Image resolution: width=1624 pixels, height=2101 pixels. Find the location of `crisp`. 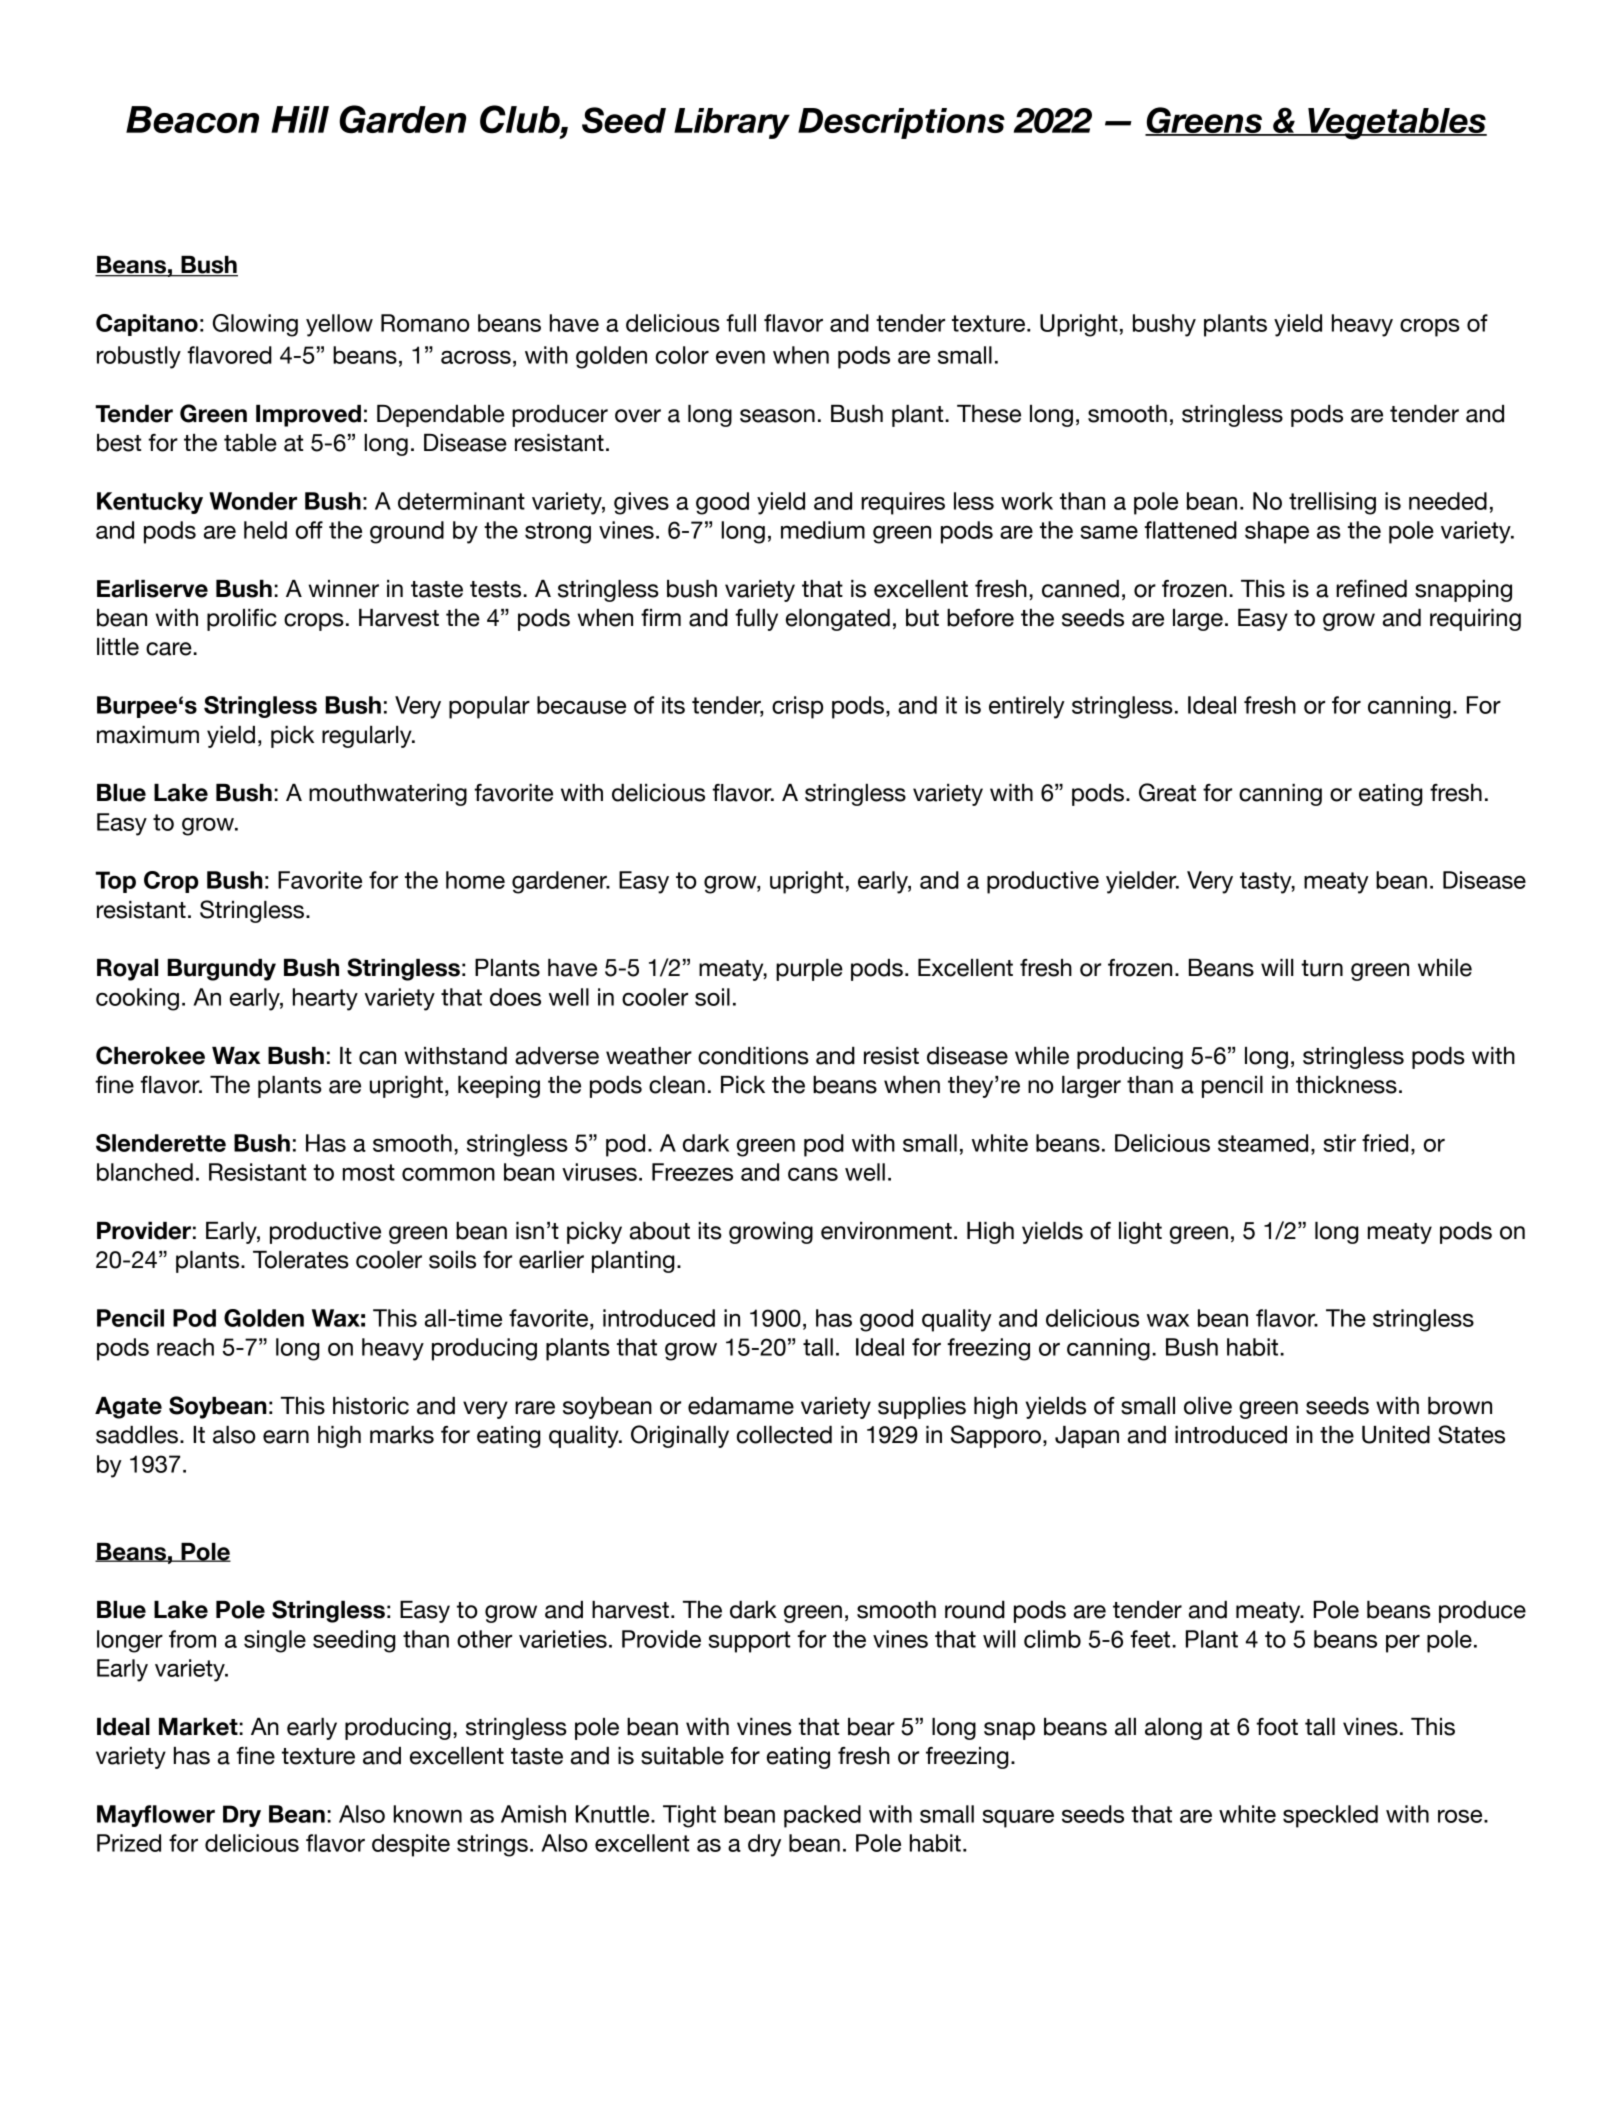

crisp is located at coordinates (797, 707).
